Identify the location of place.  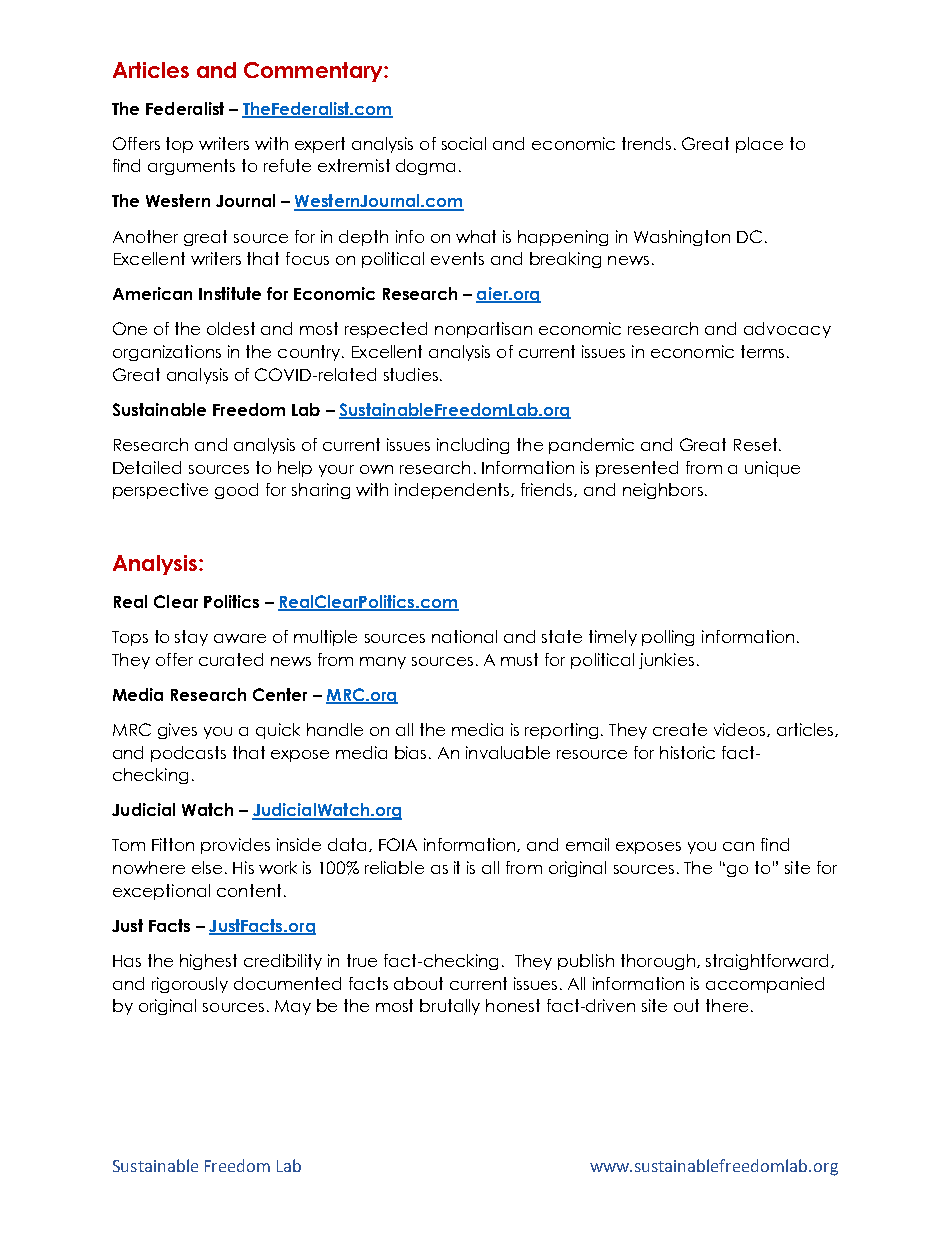
(759, 145).
